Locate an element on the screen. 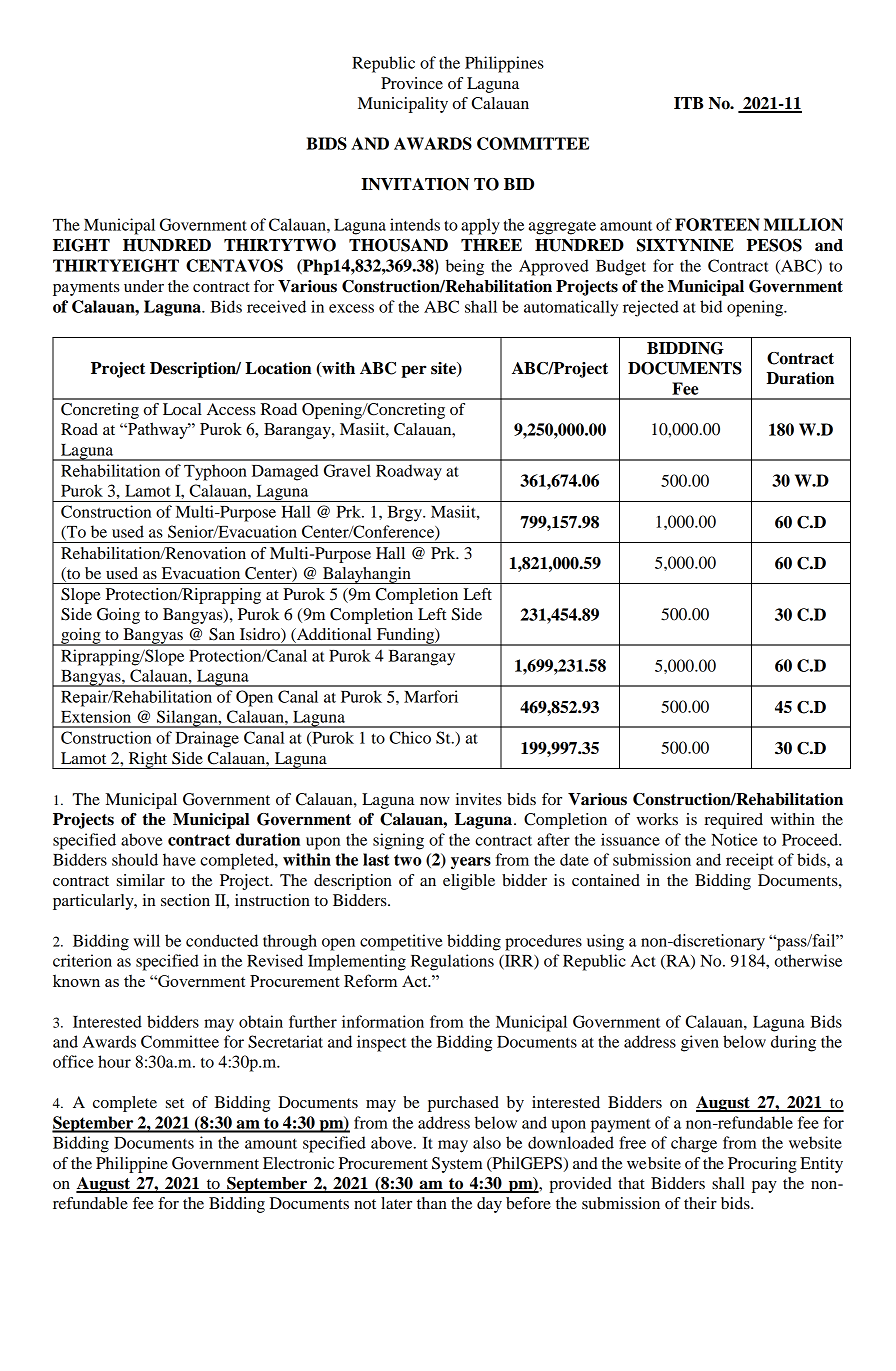 This screenshot has height=1371, width=896. Province is located at coordinates (412, 83).
